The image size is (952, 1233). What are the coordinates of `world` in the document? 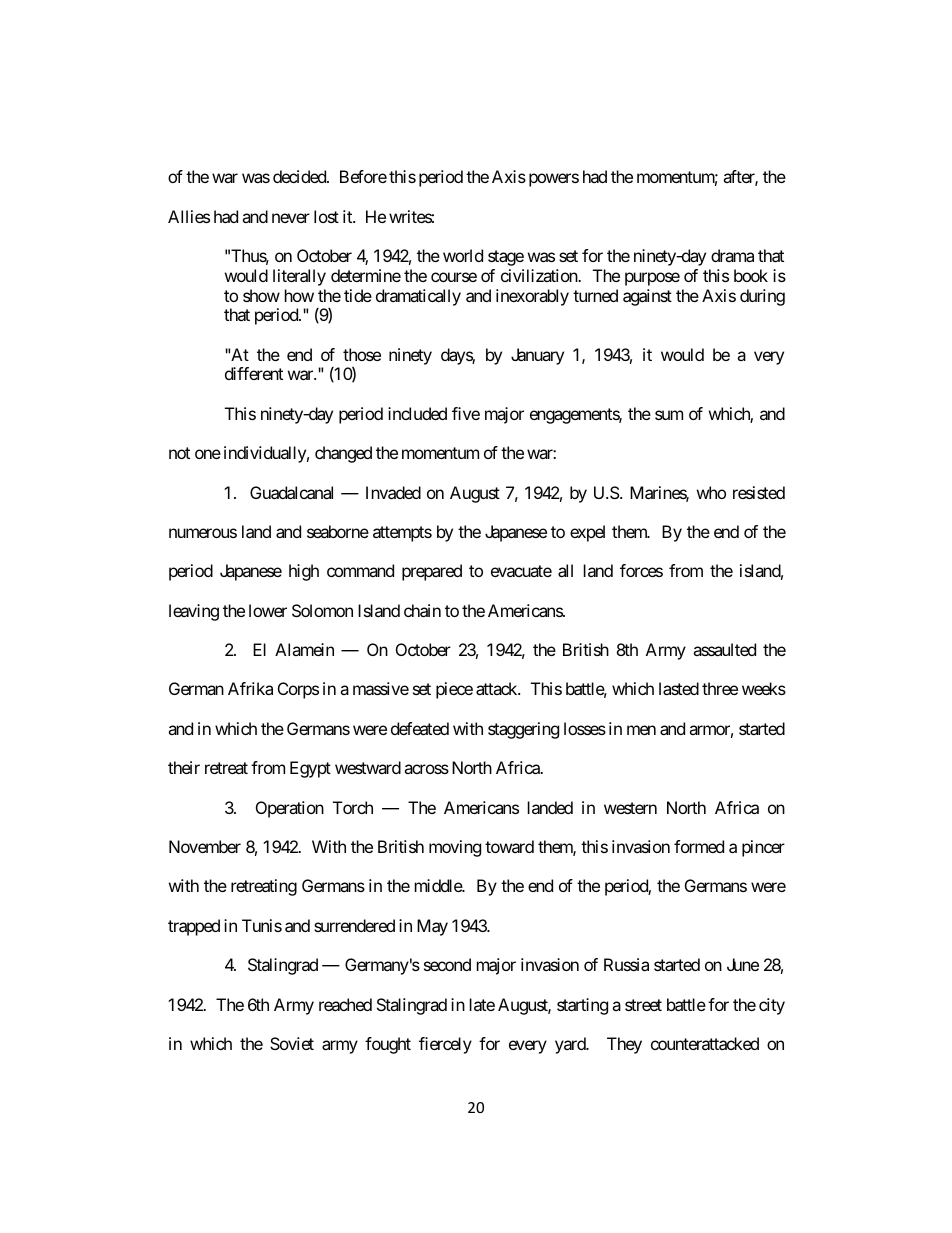 It's located at (463, 255).
